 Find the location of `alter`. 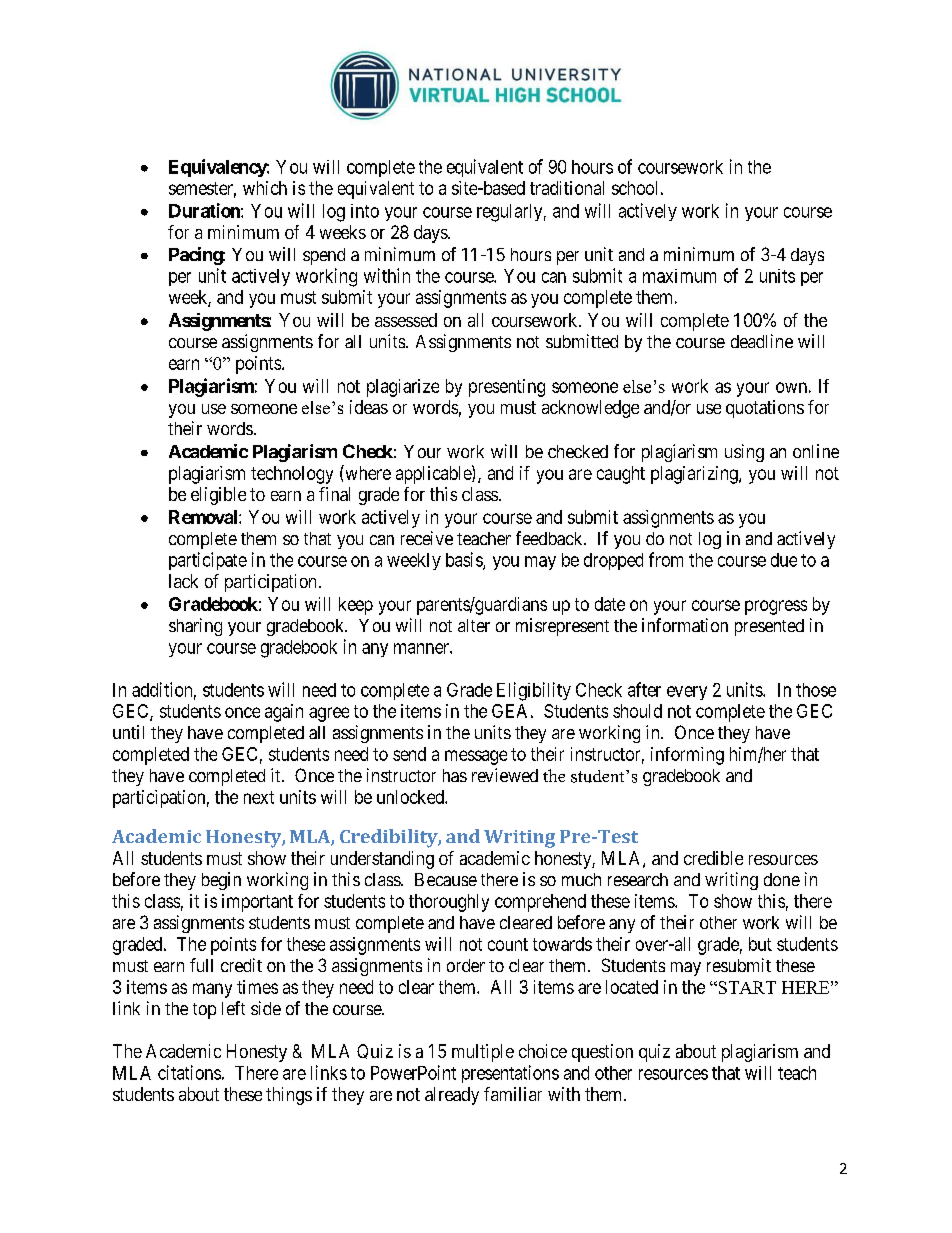

alter is located at coordinates (474, 625).
